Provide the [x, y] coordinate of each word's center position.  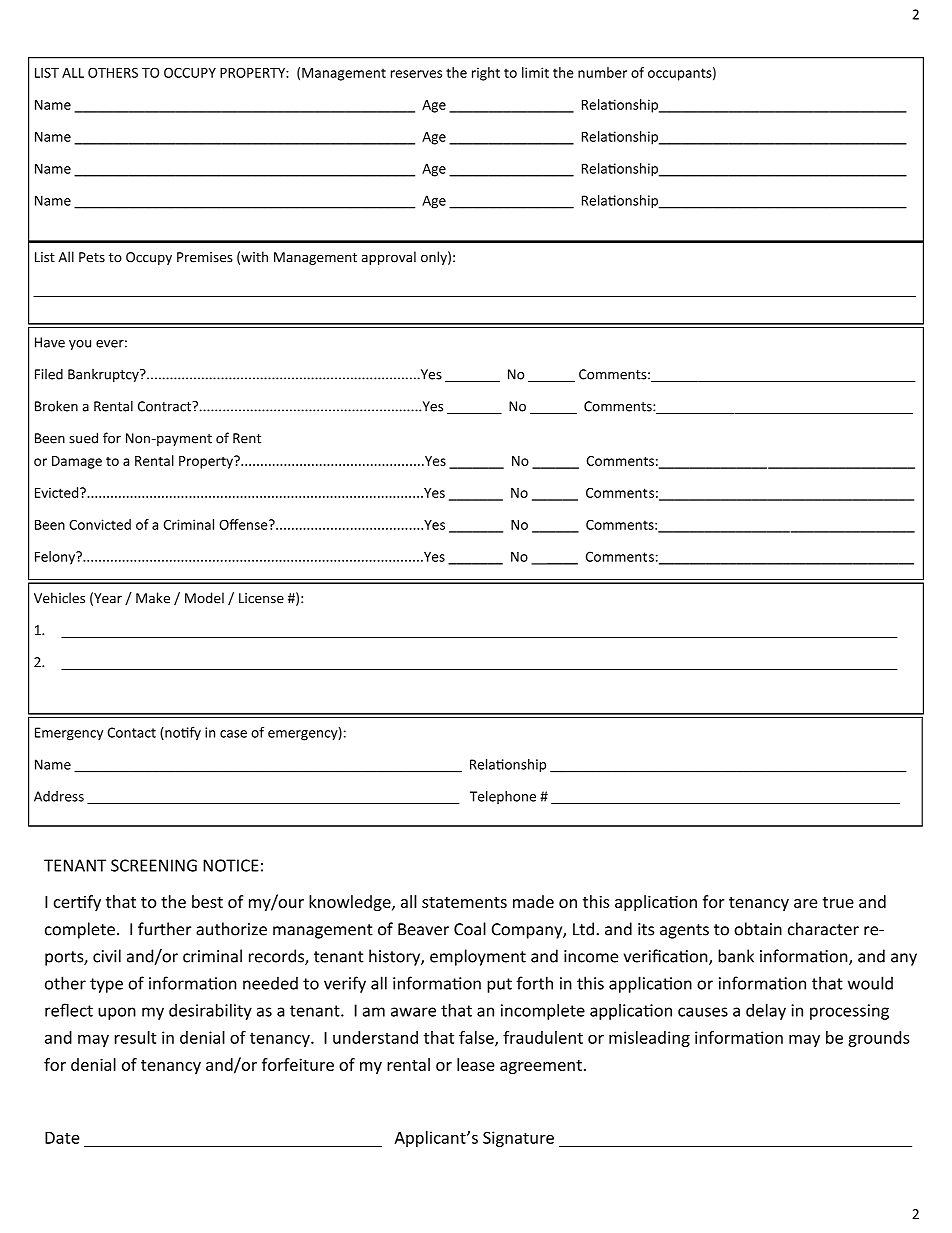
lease [476, 1064]
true [838, 902]
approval [389, 258]
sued [83, 438]
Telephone [503, 797]
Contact [131, 732]
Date [62, 1138]
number [602, 72]
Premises [205, 257]
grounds [879, 1039]
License [261, 598]
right [486, 74]
